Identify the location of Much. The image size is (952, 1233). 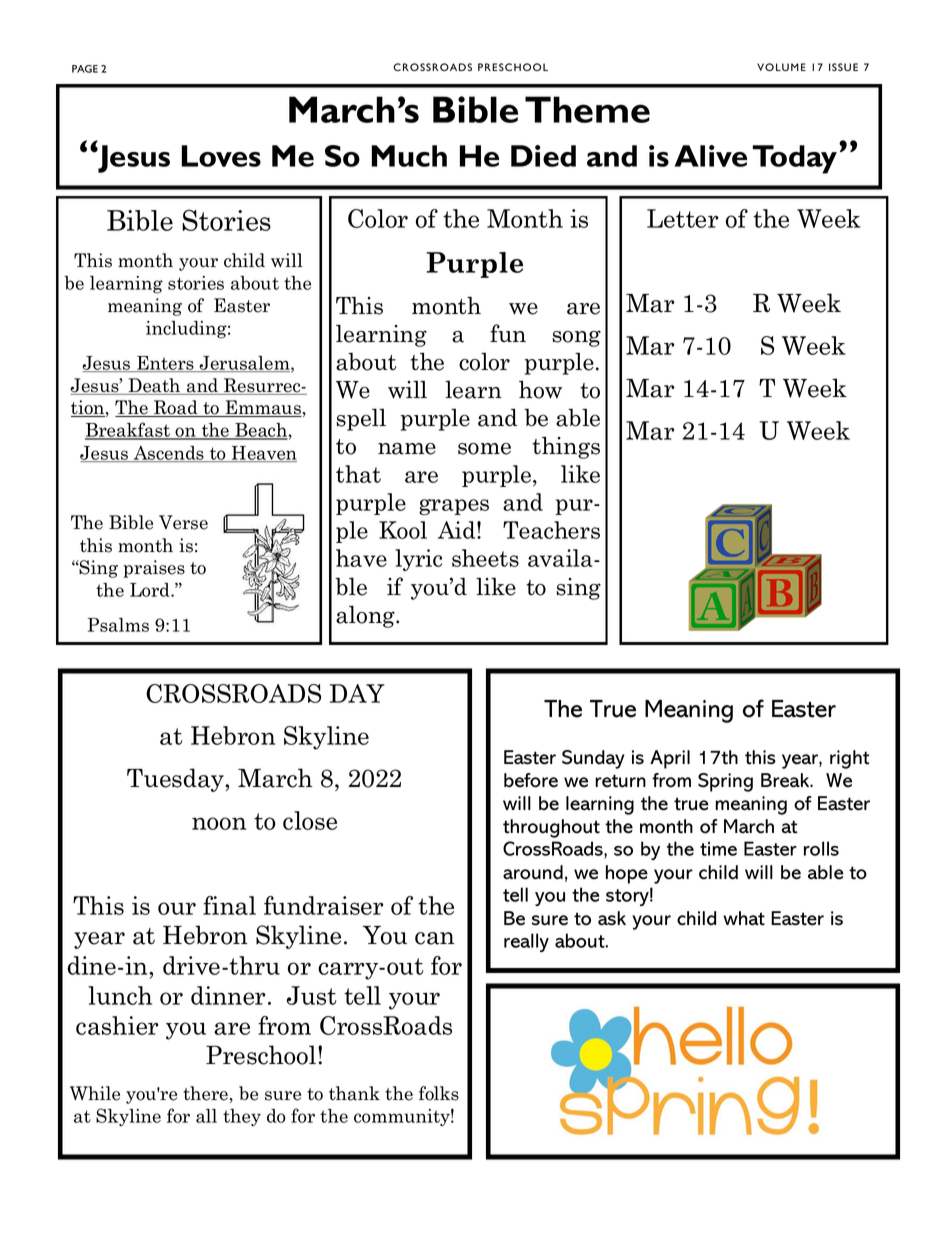
(409, 156).
